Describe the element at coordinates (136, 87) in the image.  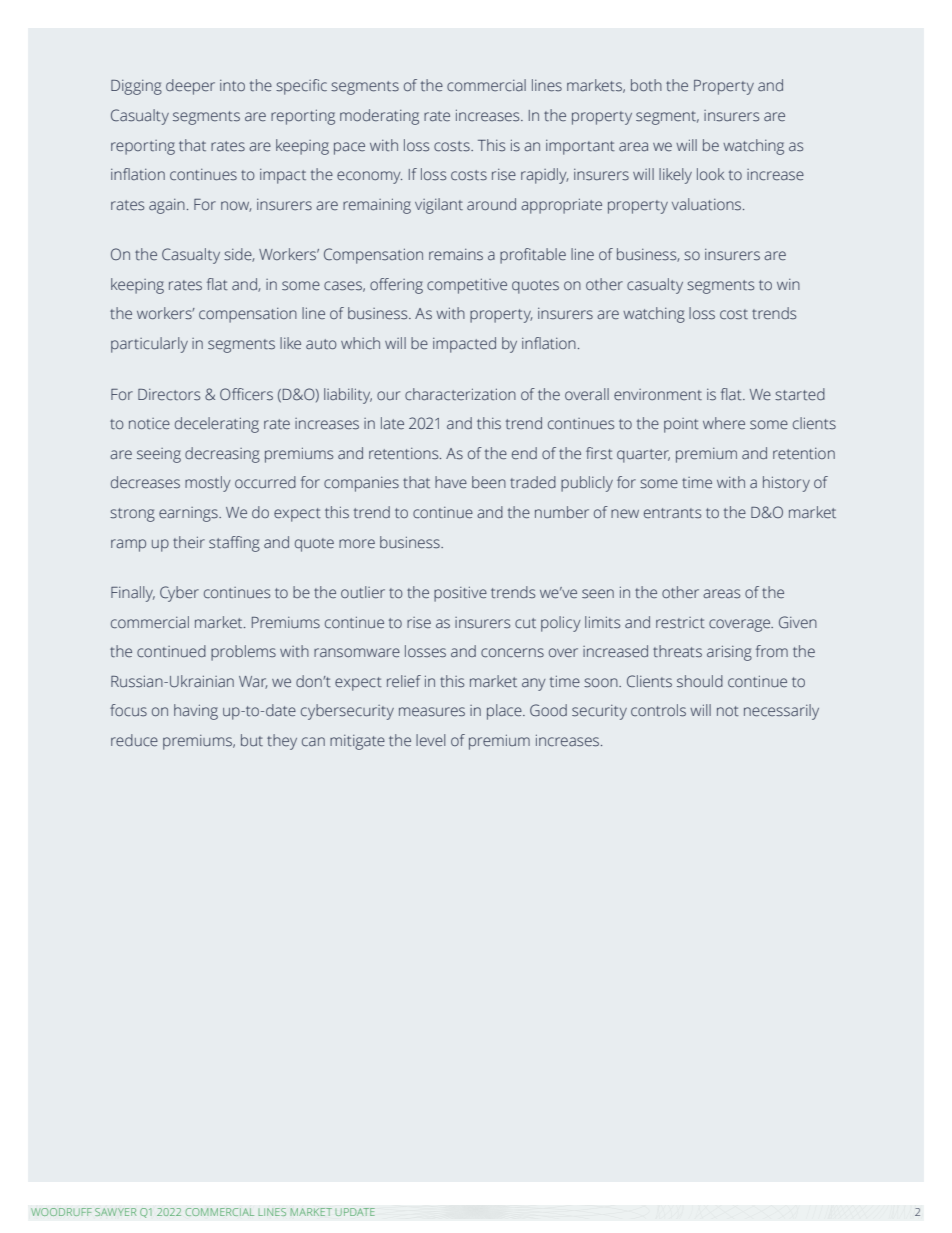
I see `Digging` at that location.
